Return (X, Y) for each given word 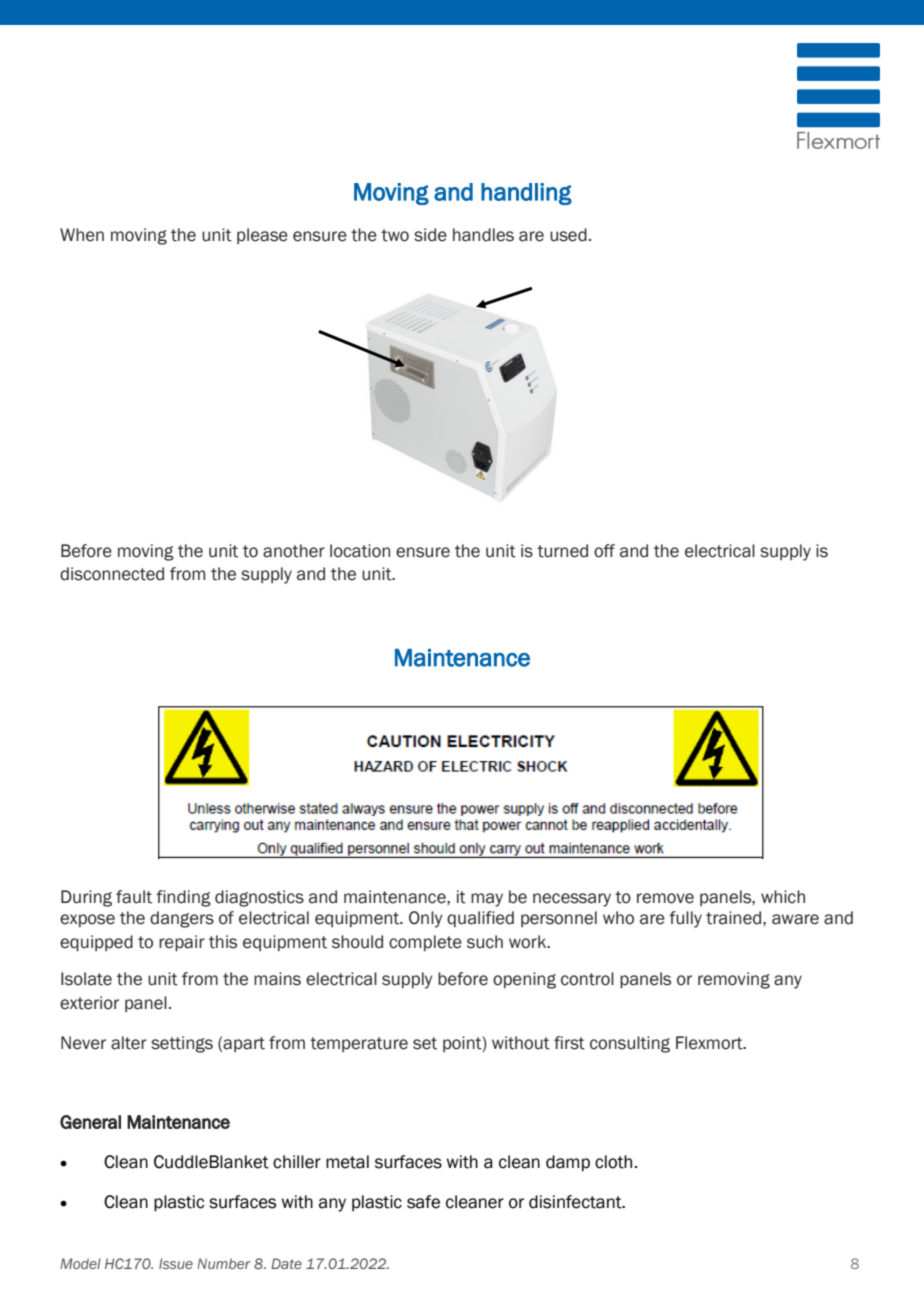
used (568, 235)
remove (665, 898)
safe (423, 1202)
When (82, 235)
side (430, 235)
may (487, 900)
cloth (613, 1162)
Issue (176, 1263)
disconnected (112, 574)
